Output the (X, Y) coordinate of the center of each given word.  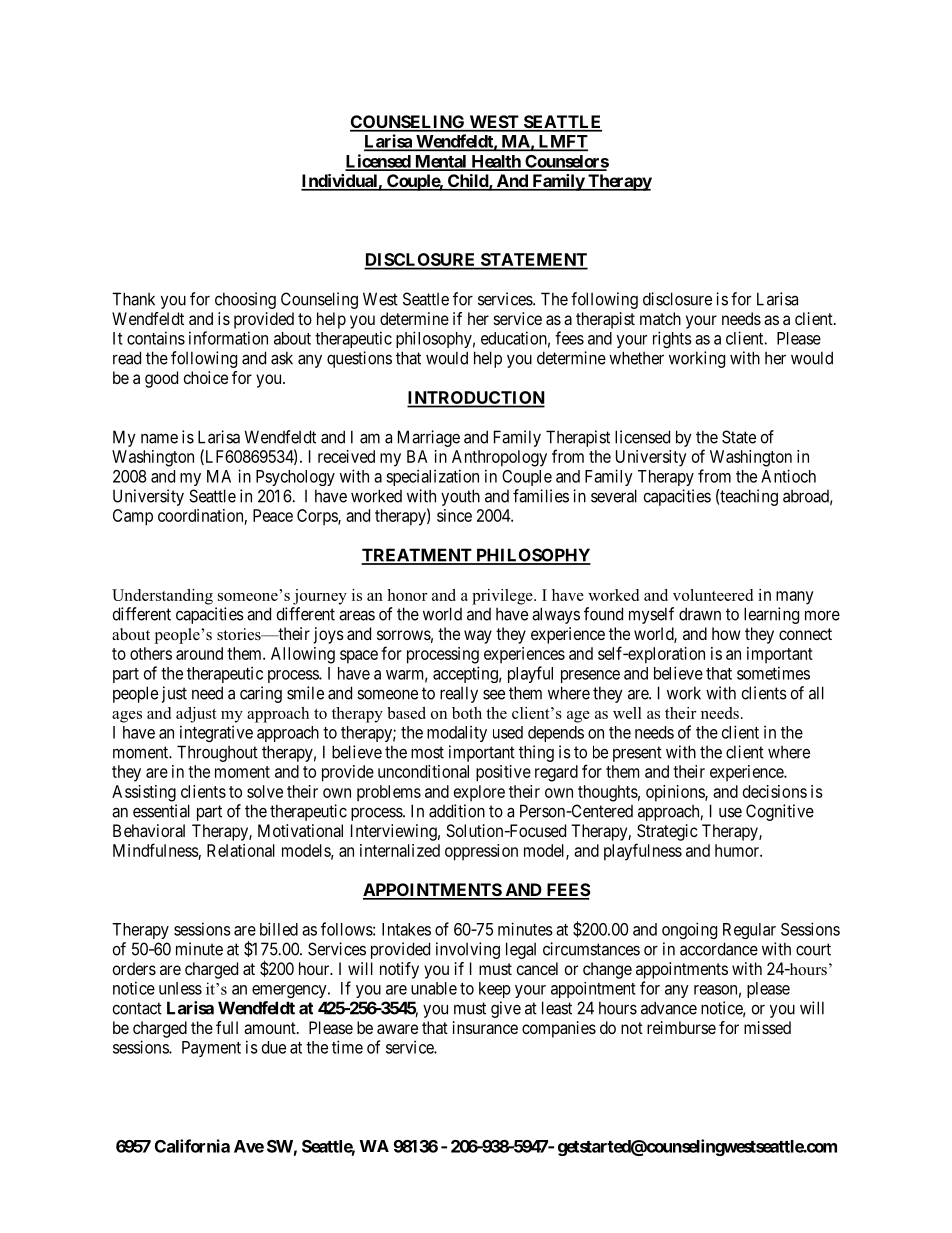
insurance (485, 1027)
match (660, 318)
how (726, 633)
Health (496, 162)
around (199, 653)
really (459, 694)
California (192, 1146)
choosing (245, 300)
